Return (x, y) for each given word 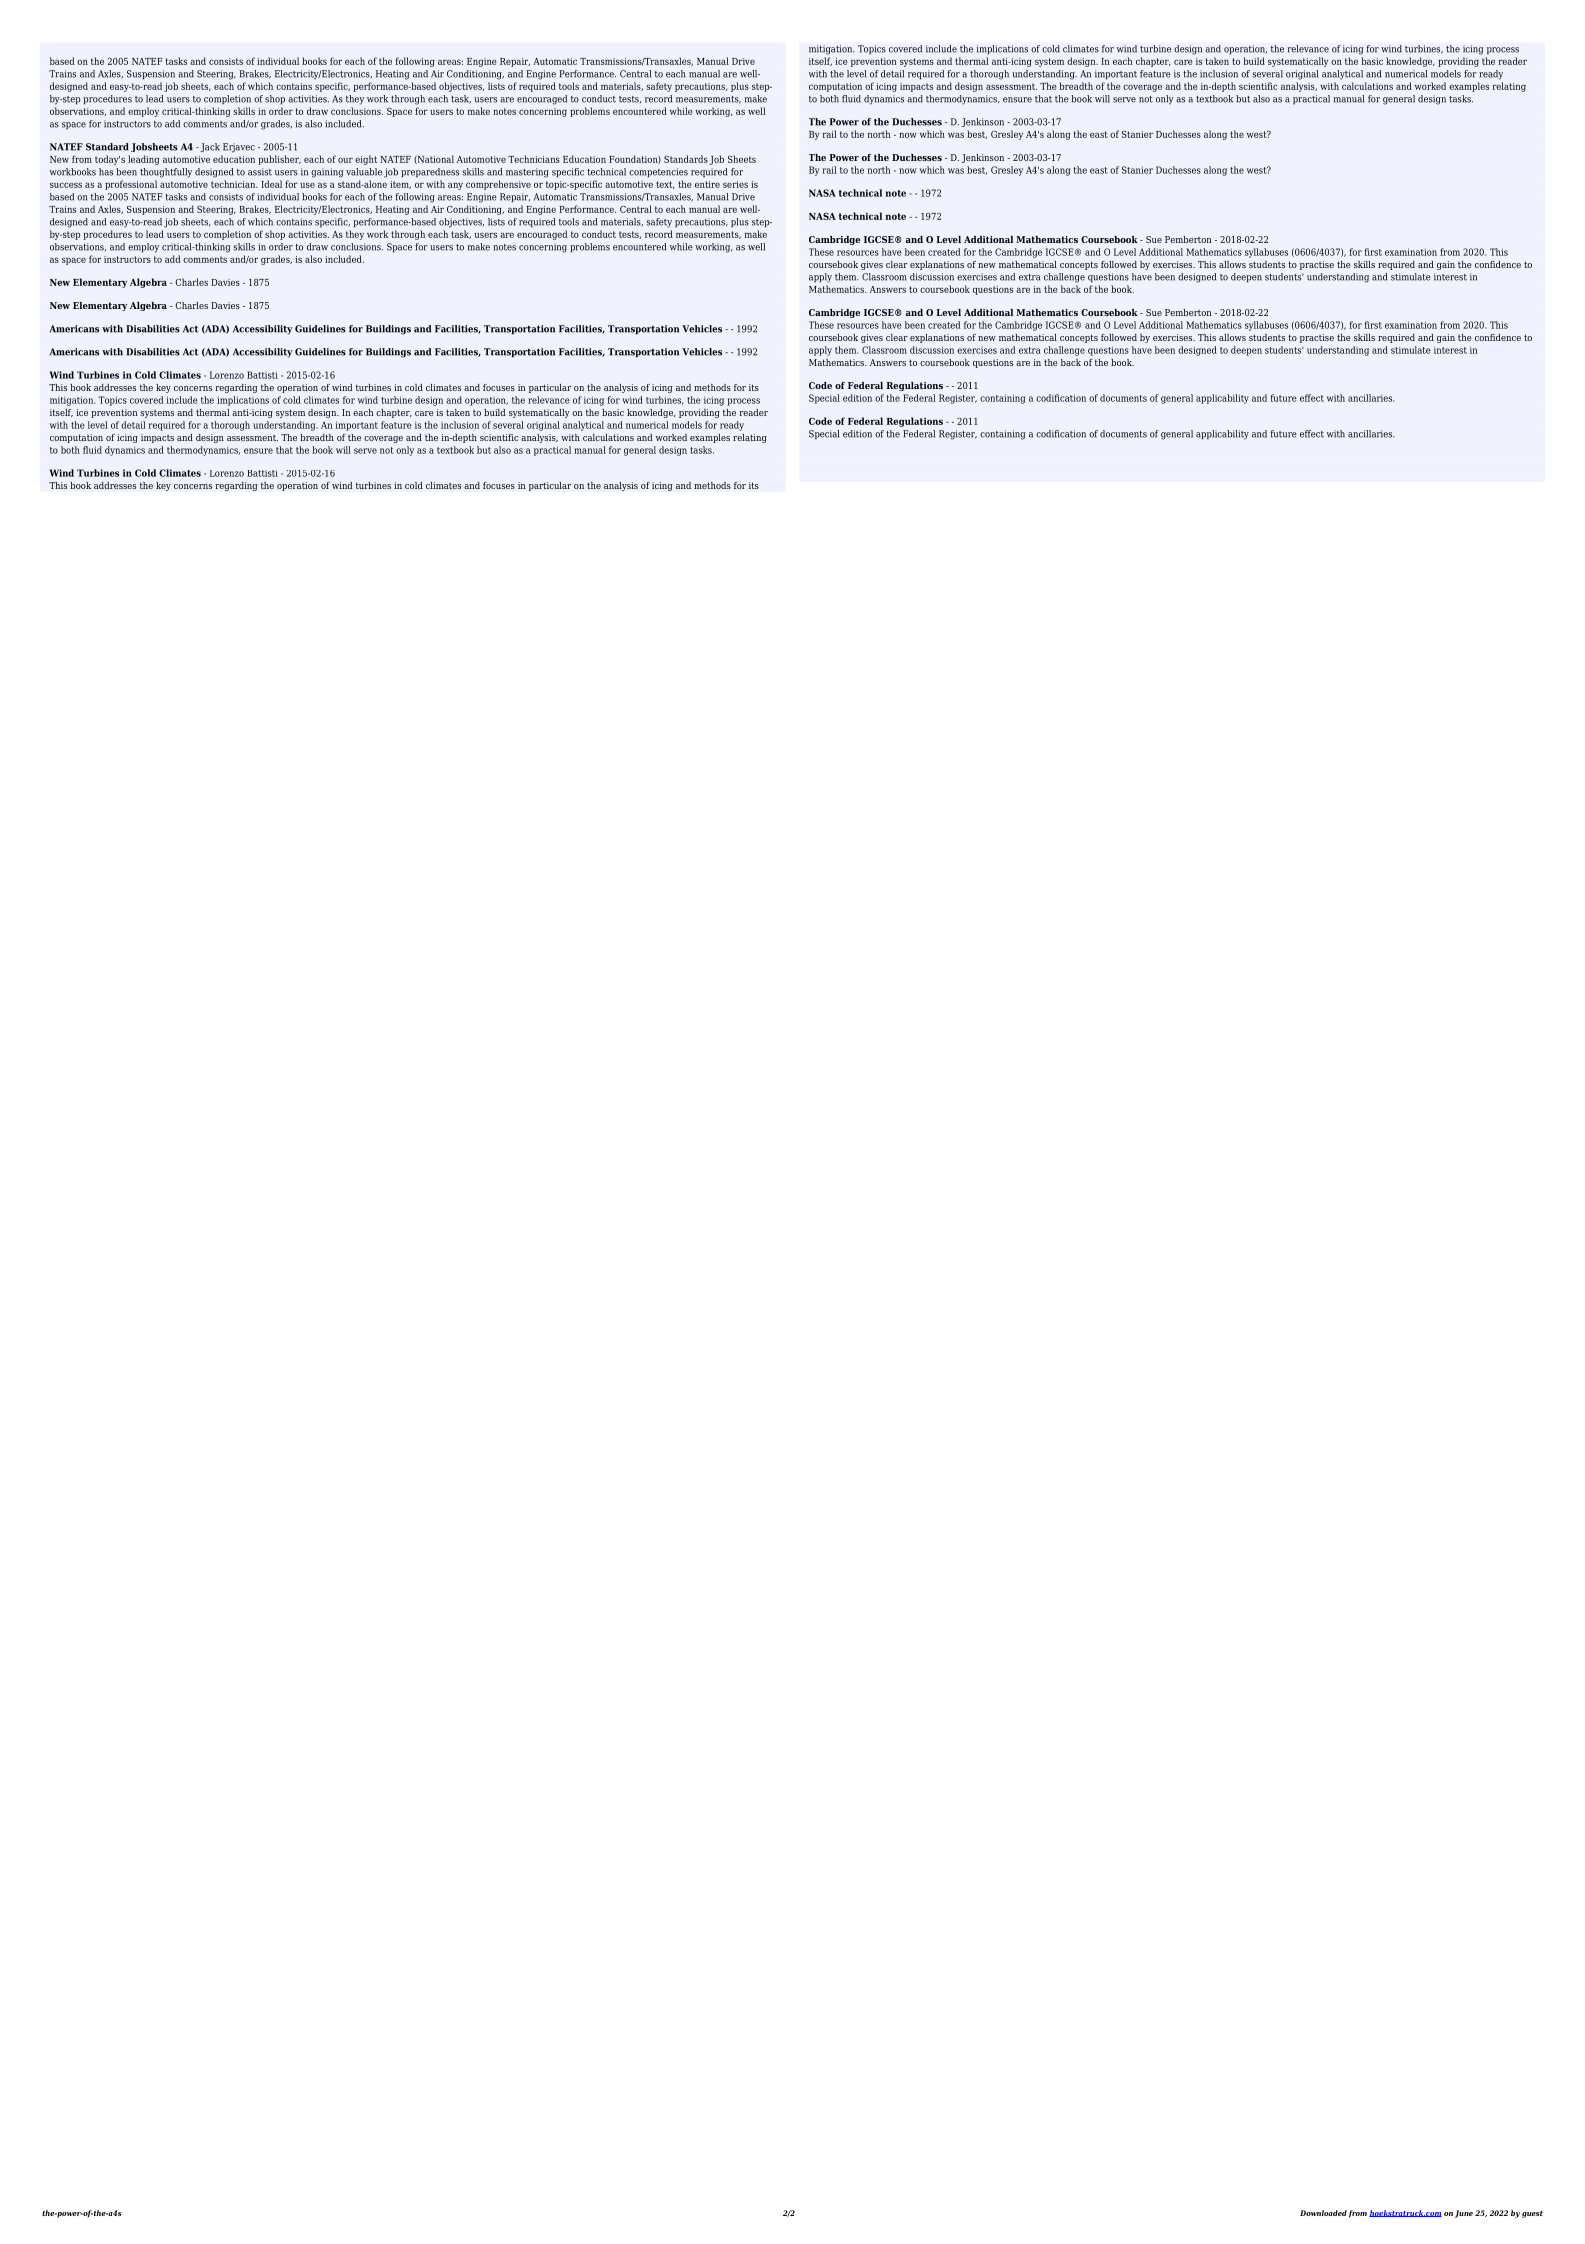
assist (260, 172)
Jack (209, 147)
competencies (658, 173)
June (1464, 2214)
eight (366, 160)
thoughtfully (166, 173)
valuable (364, 172)
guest (1532, 2214)
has (106, 172)
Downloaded (1323, 2213)
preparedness (430, 173)
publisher (279, 160)
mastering (527, 173)
